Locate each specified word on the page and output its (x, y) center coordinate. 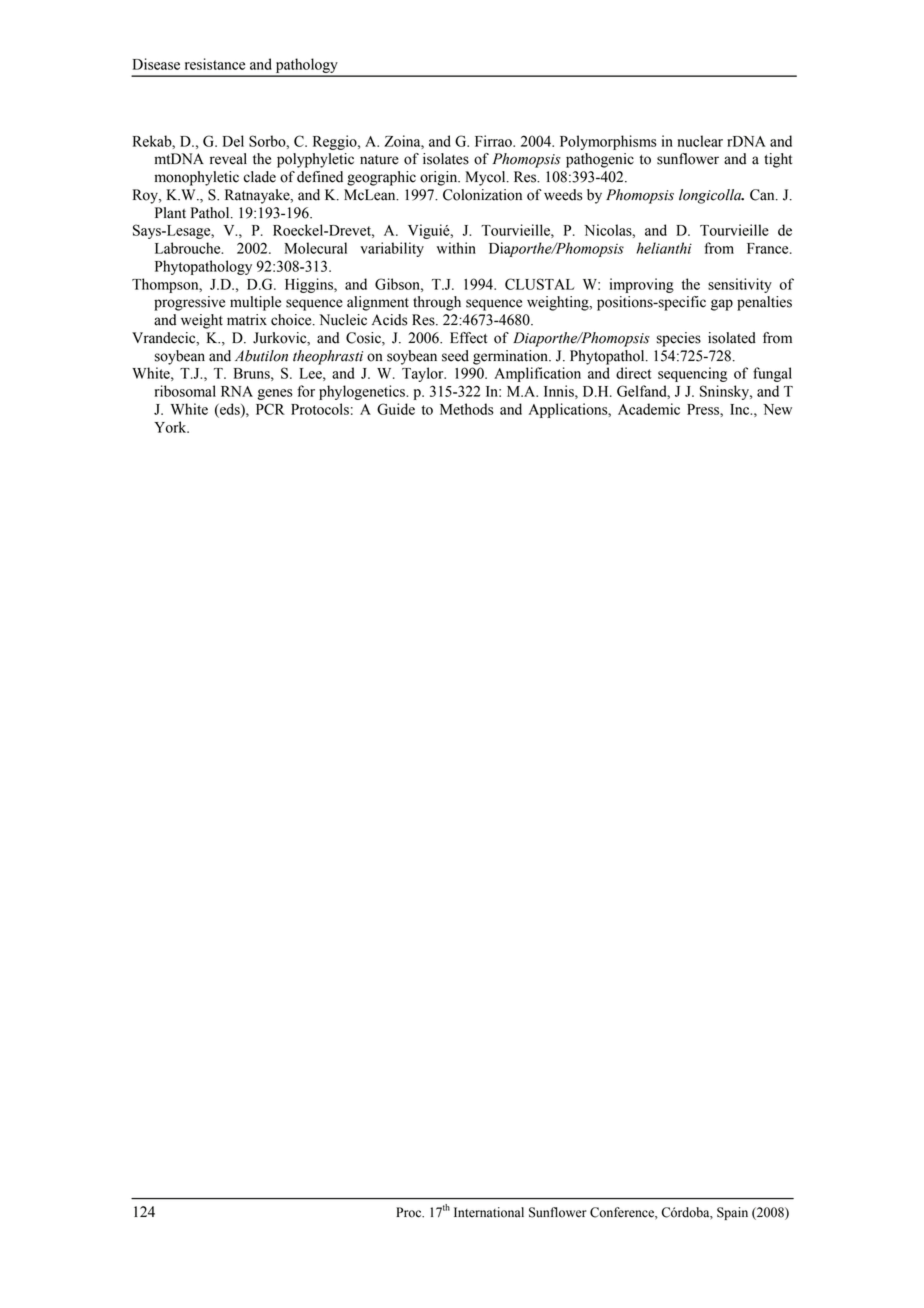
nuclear (700, 141)
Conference (623, 1213)
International (489, 1212)
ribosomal (185, 391)
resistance (215, 64)
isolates (446, 159)
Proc (410, 1212)
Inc (741, 409)
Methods (467, 409)
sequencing (692, 374)
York (171, 427)
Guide (396, 409)
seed (455, 356)
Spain (732, 1213)
